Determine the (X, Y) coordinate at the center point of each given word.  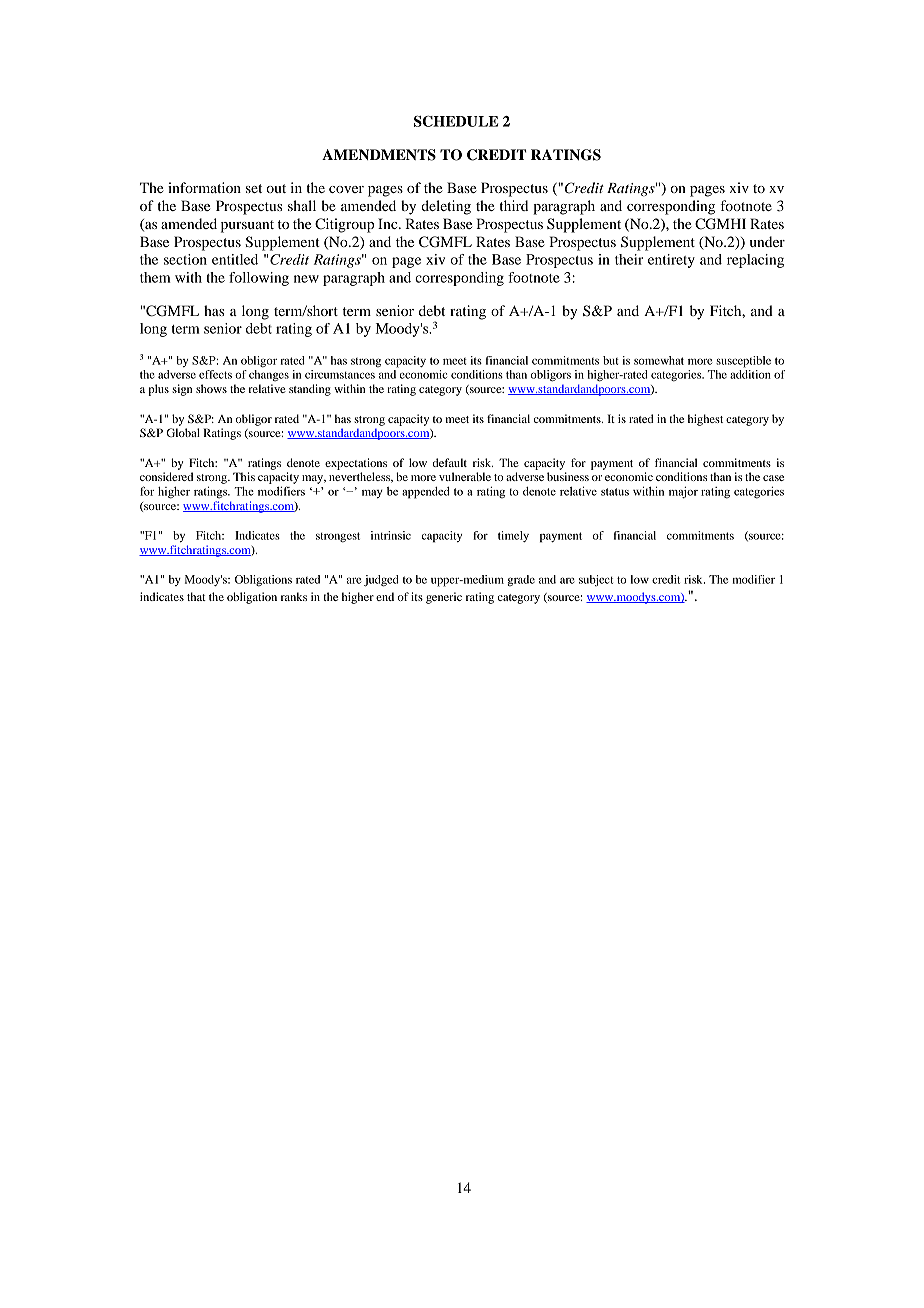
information (204, 187)
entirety (671, 261)
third (513, 205)
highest (705, 420)
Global (183, 432)
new (306, 279)
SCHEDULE (456, 121)
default (450, 462)
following (259, 279)
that (196, 596)
